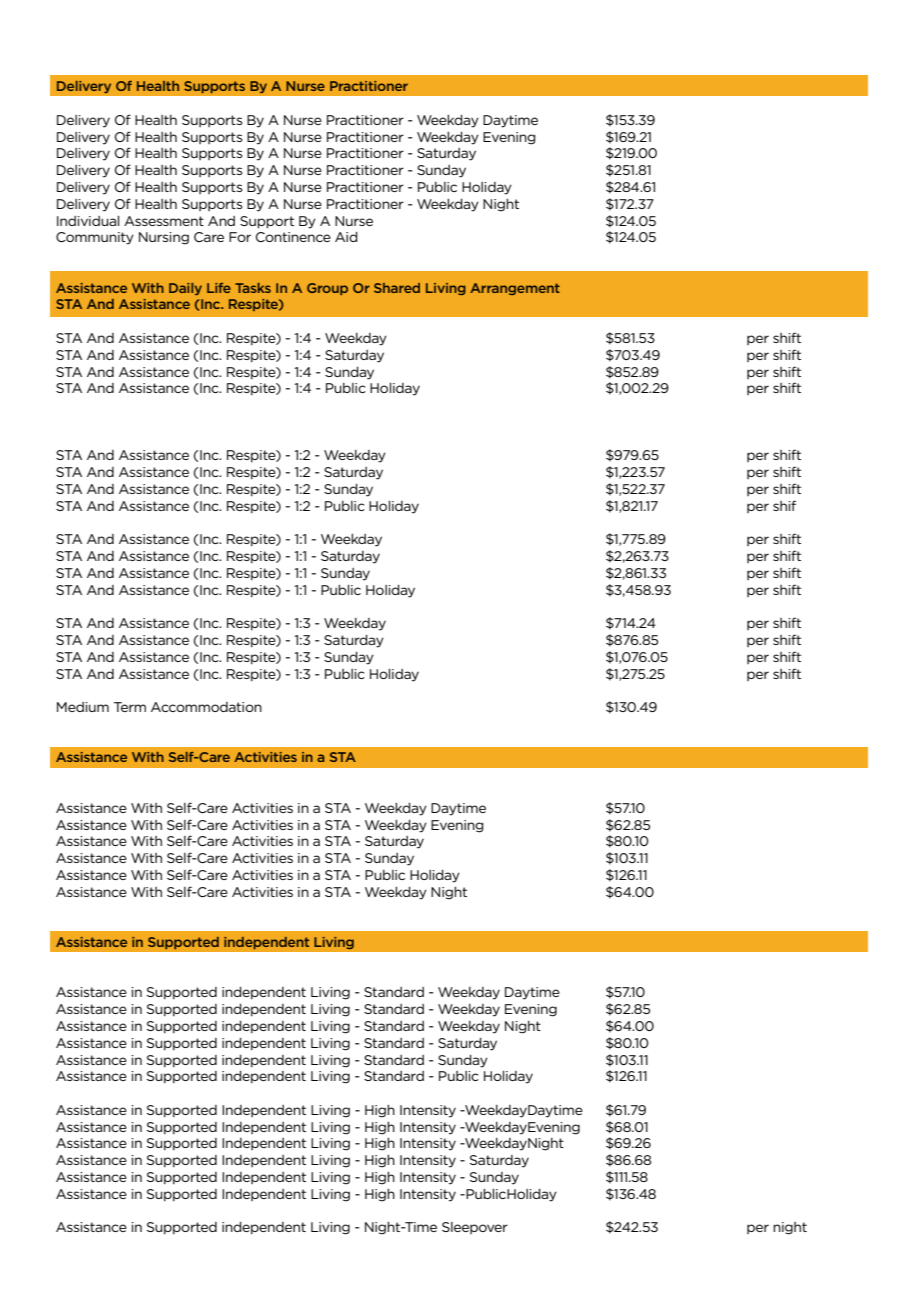 The height and width of the screenshot is (1308, 924). I want to click on Group, so click(327, 289).
